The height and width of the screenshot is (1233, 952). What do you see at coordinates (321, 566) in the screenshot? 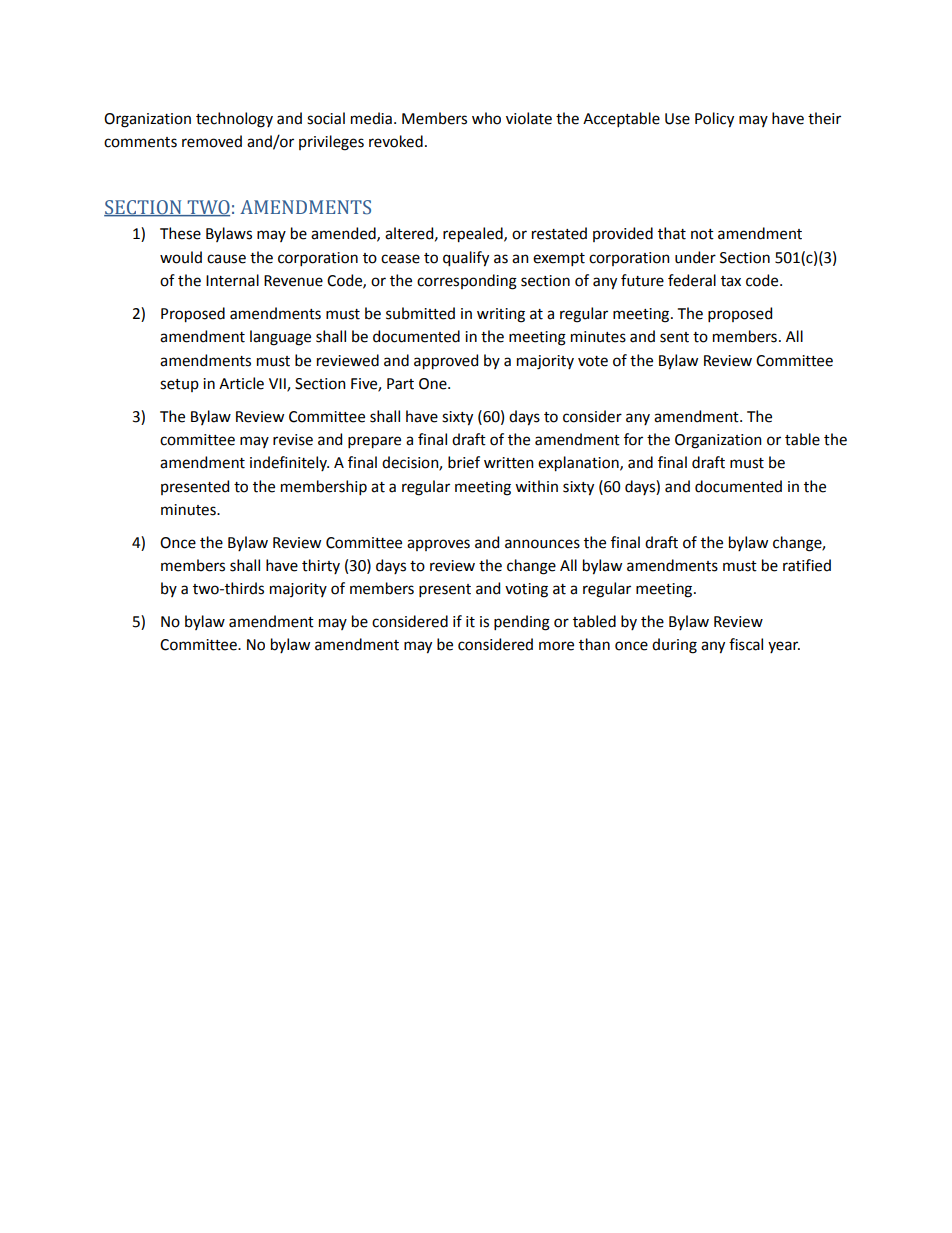
I see `thirty` at bounding box center [321, 566].
